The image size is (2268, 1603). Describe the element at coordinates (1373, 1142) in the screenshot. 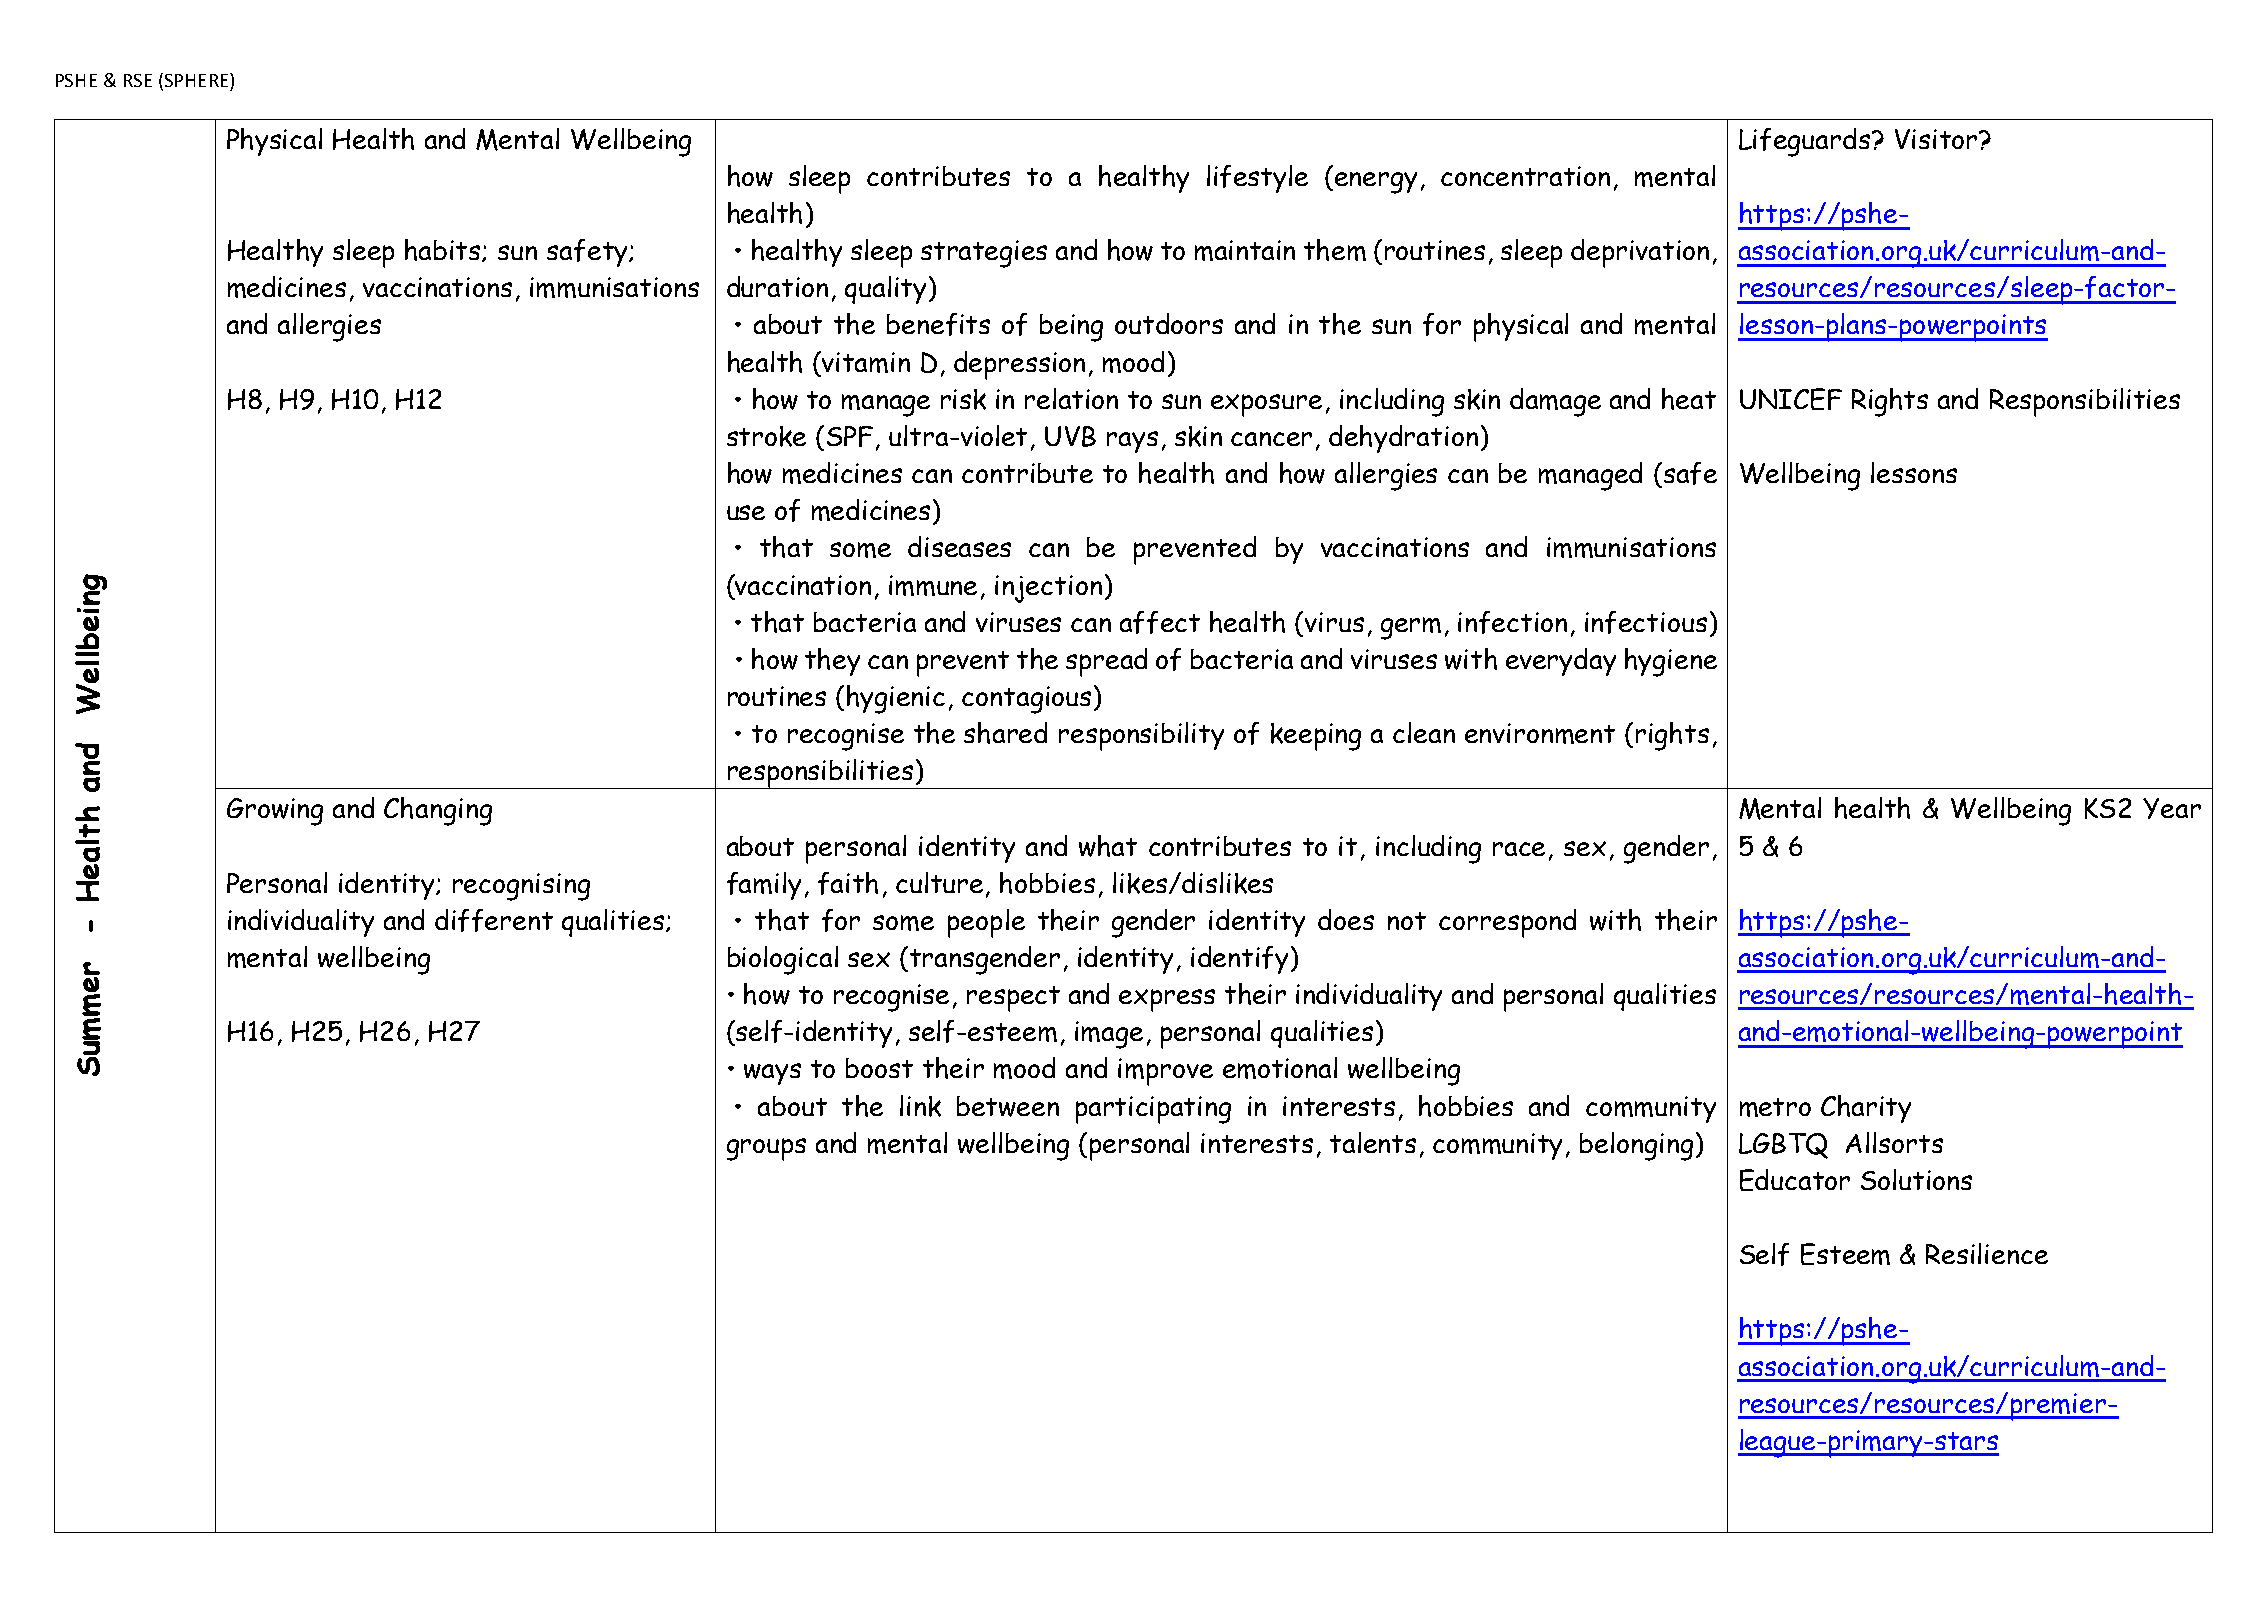

I see `talents` at that location.
